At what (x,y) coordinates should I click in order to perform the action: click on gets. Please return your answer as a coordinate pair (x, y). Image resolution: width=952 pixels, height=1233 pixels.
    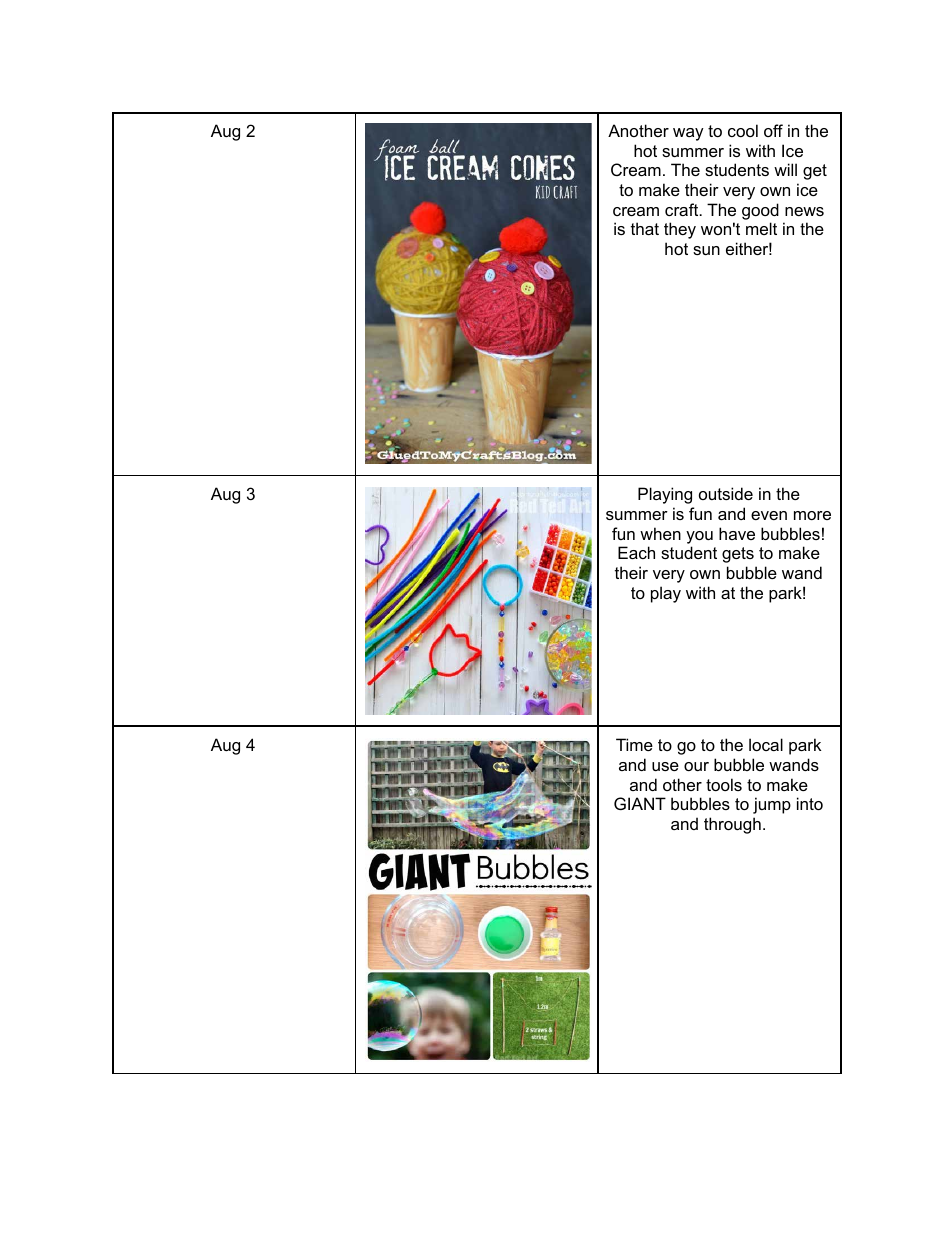
    Looking at the image, I should click on (738, 555).
